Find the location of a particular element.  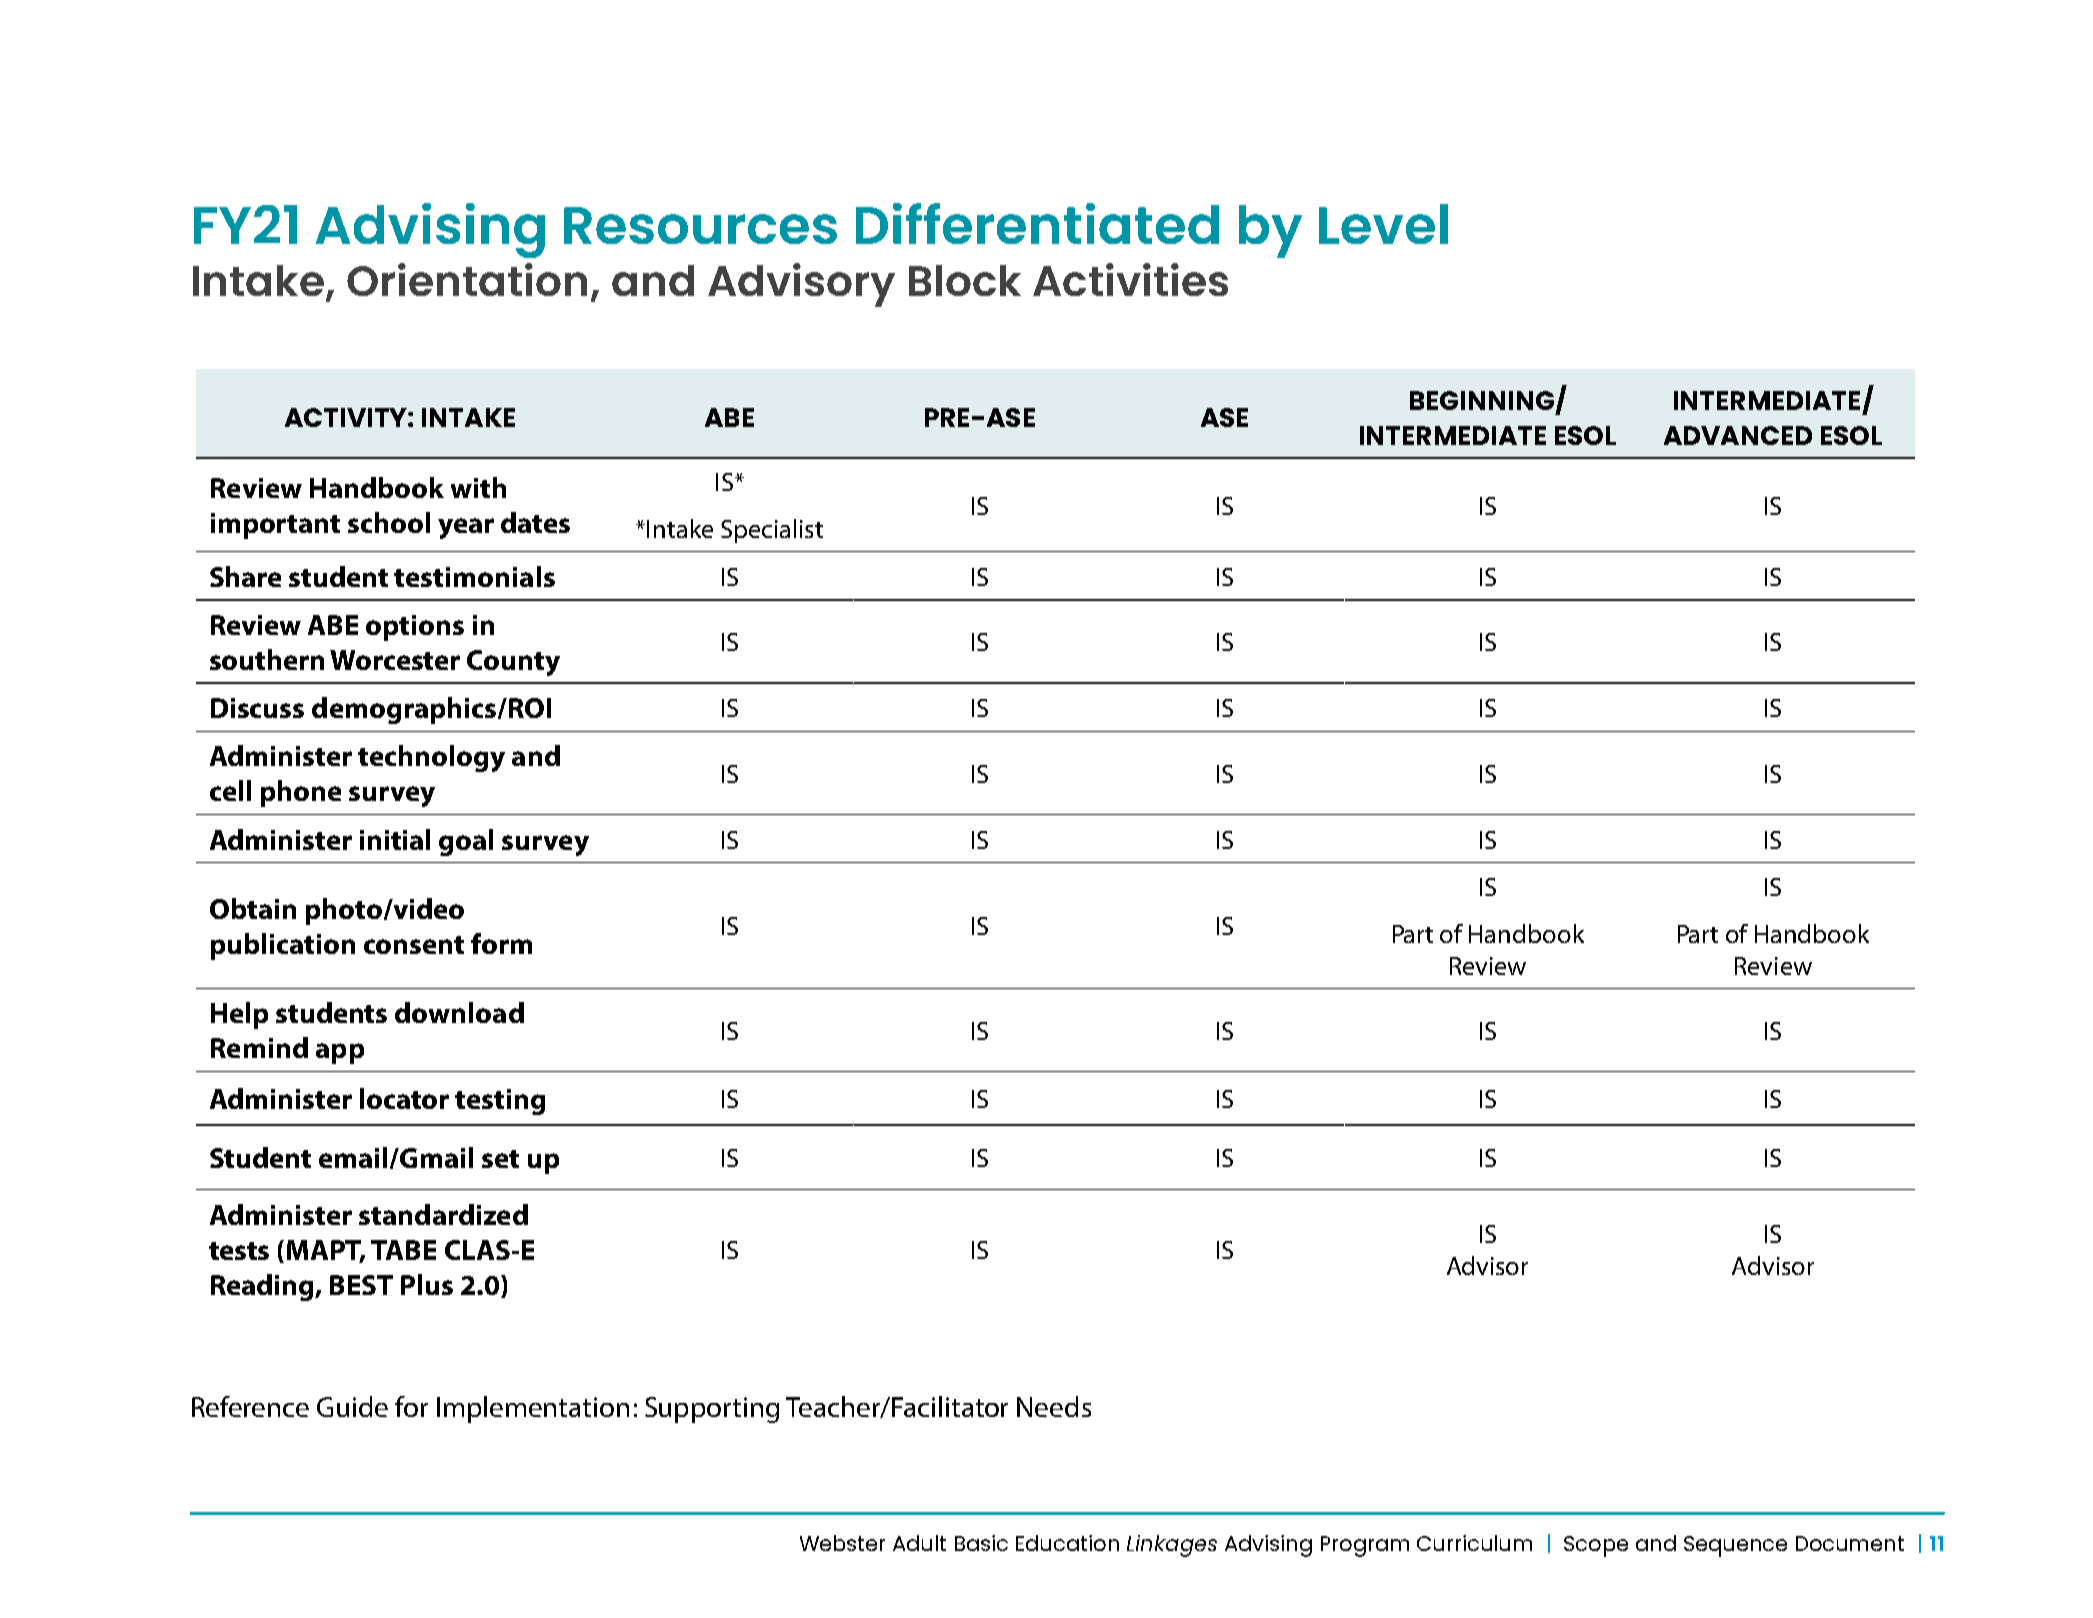

Specialist is located at coordinates (772, 531).
